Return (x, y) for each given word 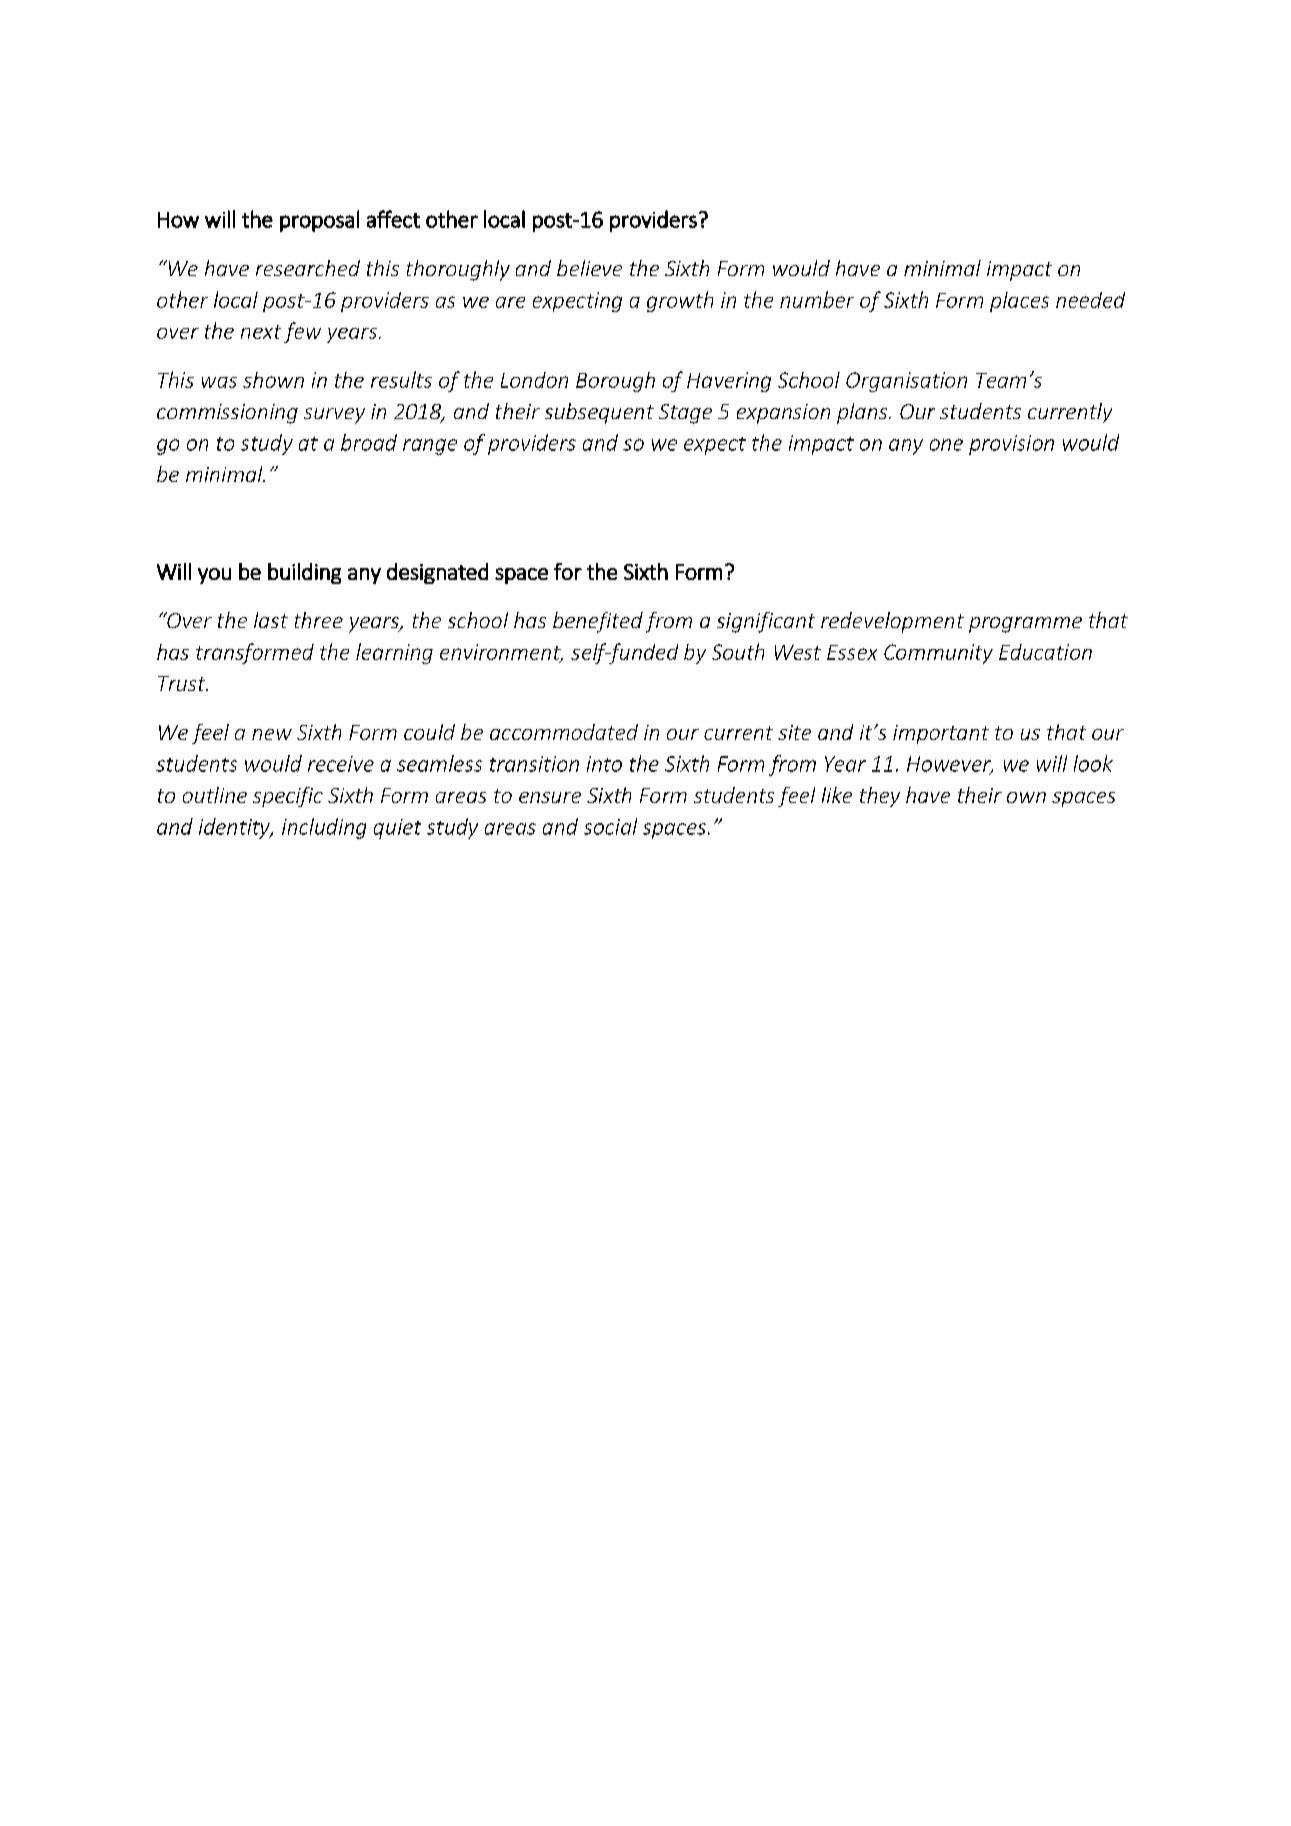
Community (938, 654)
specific (288, 797)
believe (589, 268)
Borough (615, 382)
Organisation (906, 382)
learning (394, 653)
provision (1011, 445)
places (1019, 302)
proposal (319, 221)
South (738, 651)
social (610, 826)
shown (273, 380)
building (304, 573)
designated (437, 573)
